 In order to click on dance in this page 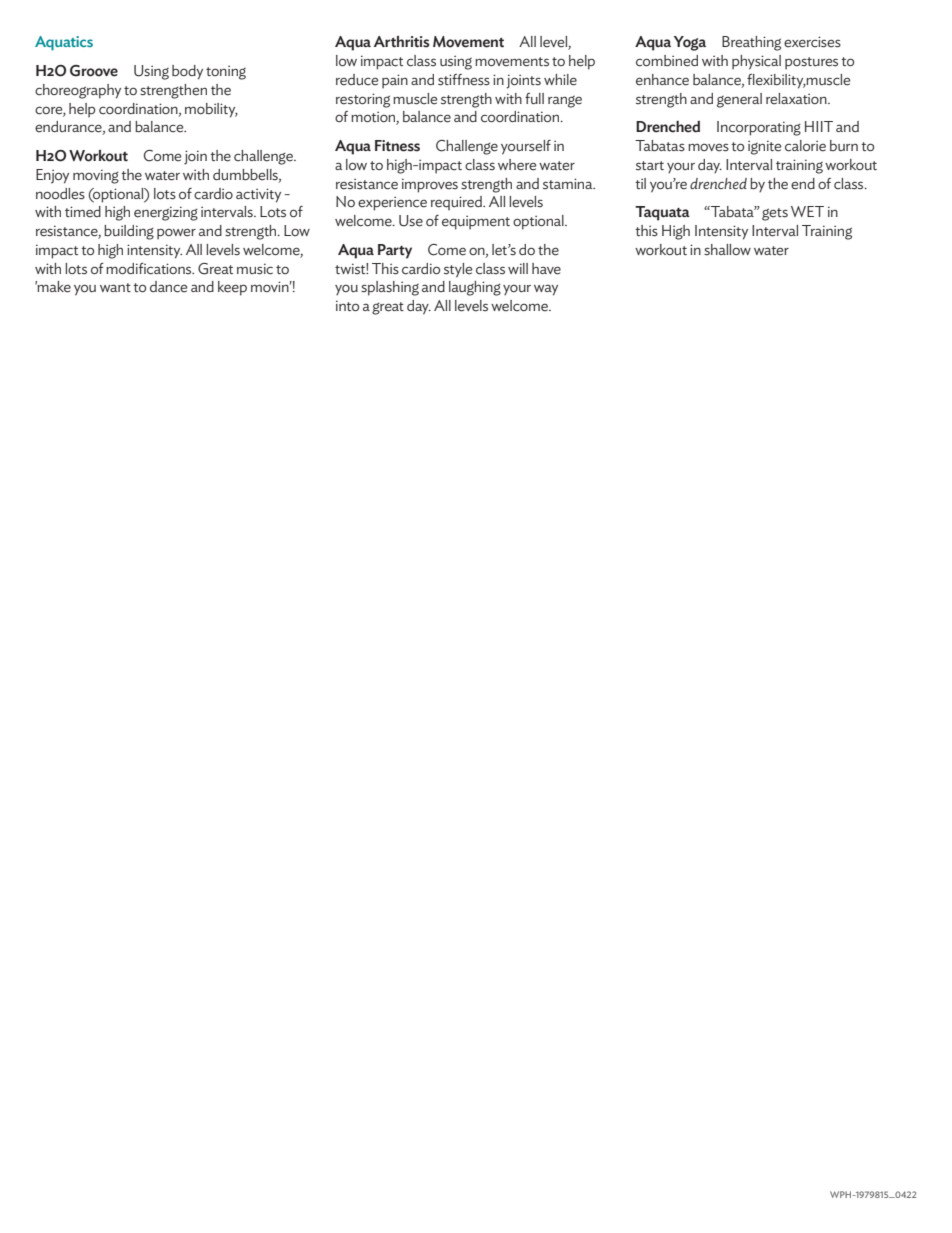, I will do `click(169, 287)`.
